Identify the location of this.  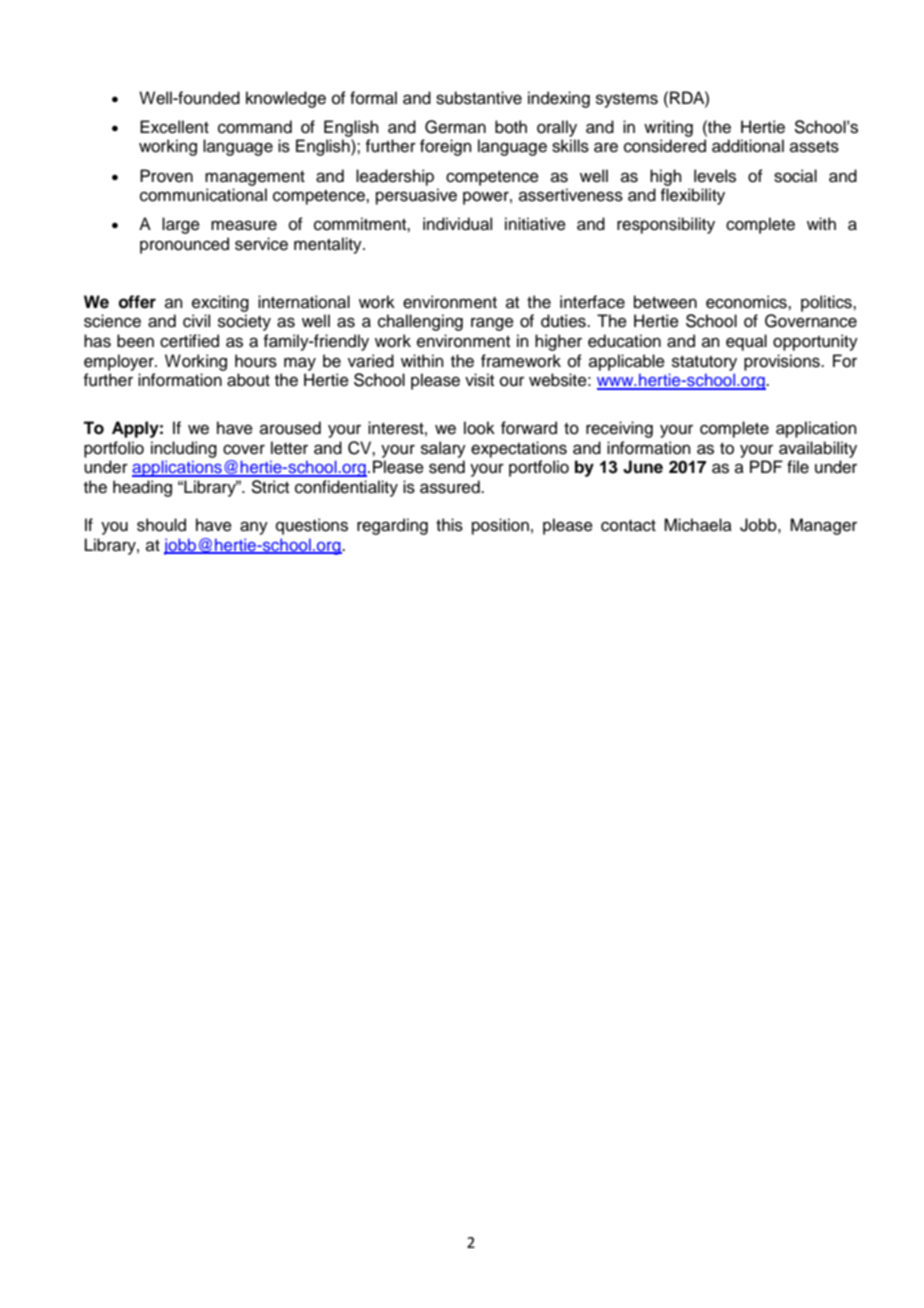
(449, 525).
